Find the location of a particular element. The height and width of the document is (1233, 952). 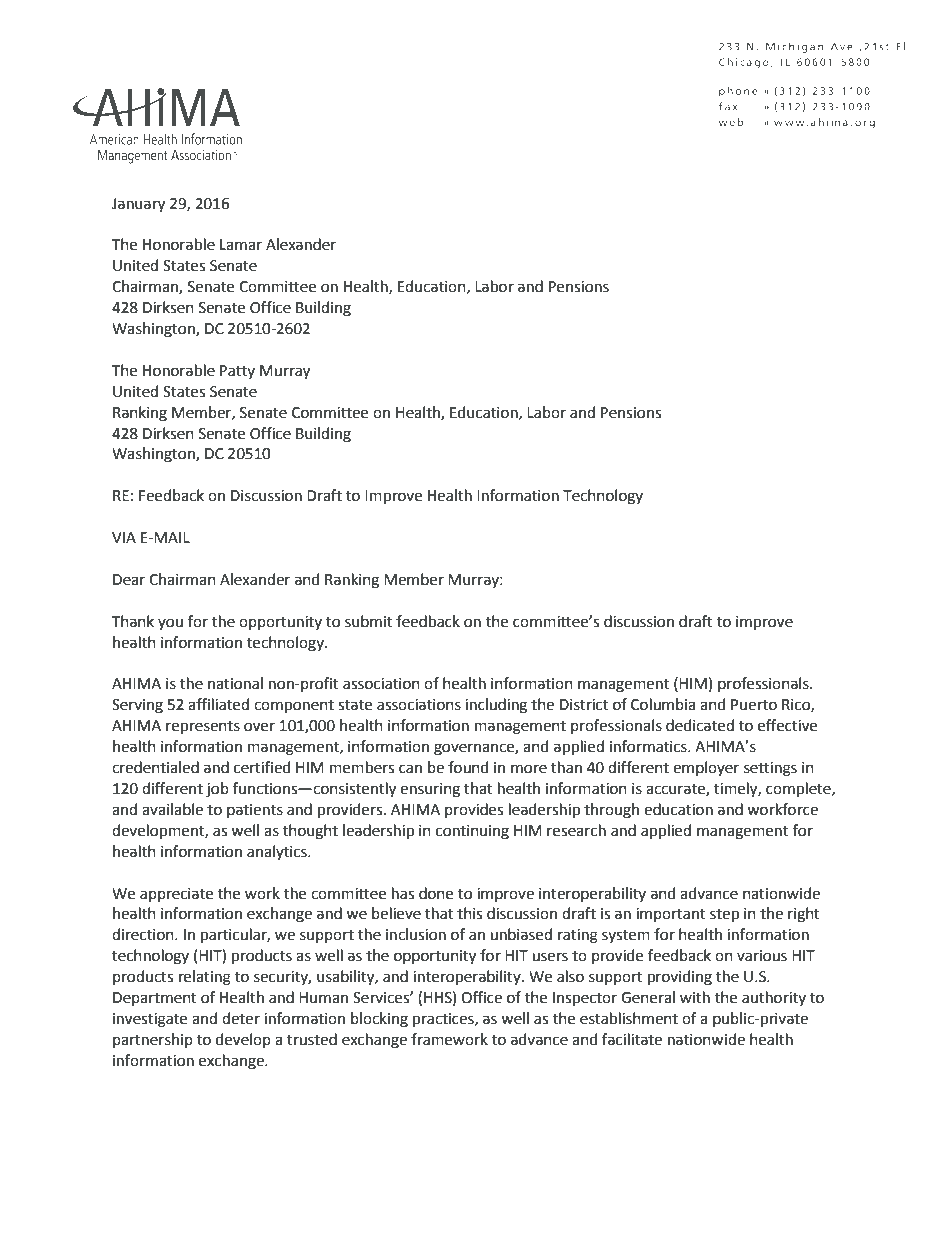

deter is located at coordinates (241, 1018).
